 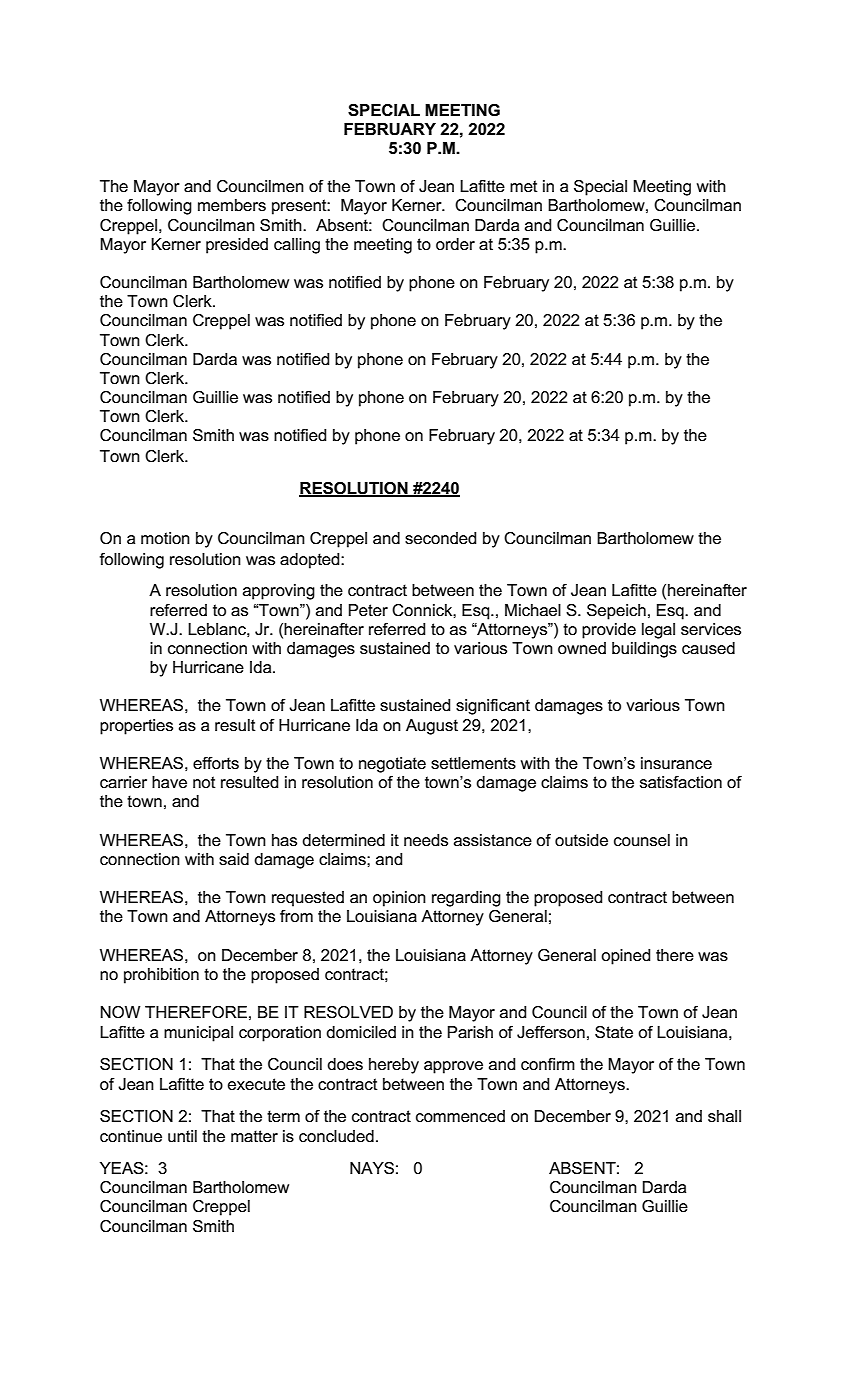 What do you see at coordinates (524, 186) in the image?
I see `met` at bounding box center [524, 186].
